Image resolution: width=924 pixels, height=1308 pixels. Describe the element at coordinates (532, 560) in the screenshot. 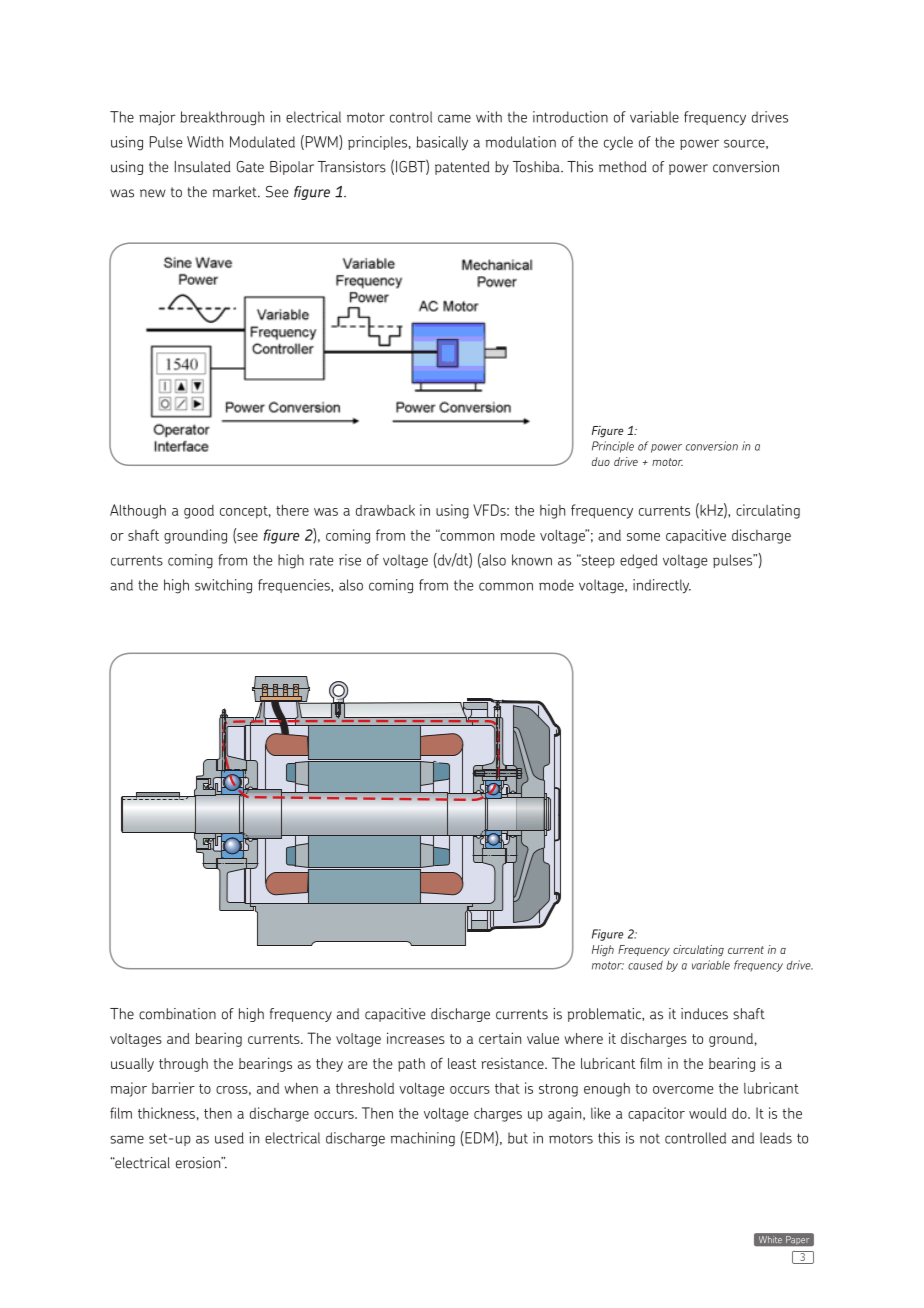

I see `known` at that location.
